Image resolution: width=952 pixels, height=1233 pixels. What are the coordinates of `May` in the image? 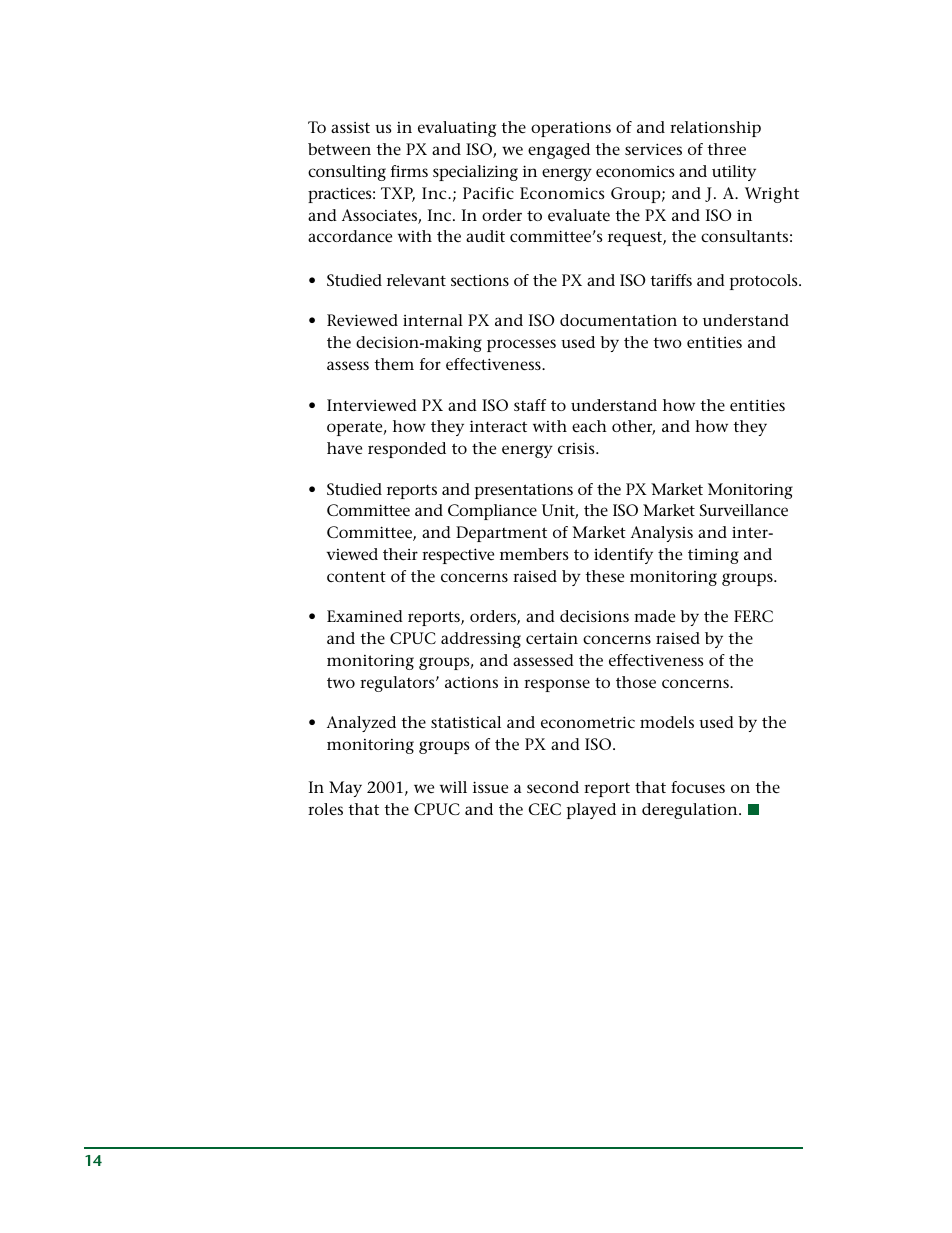 It's located at (345, 789).
